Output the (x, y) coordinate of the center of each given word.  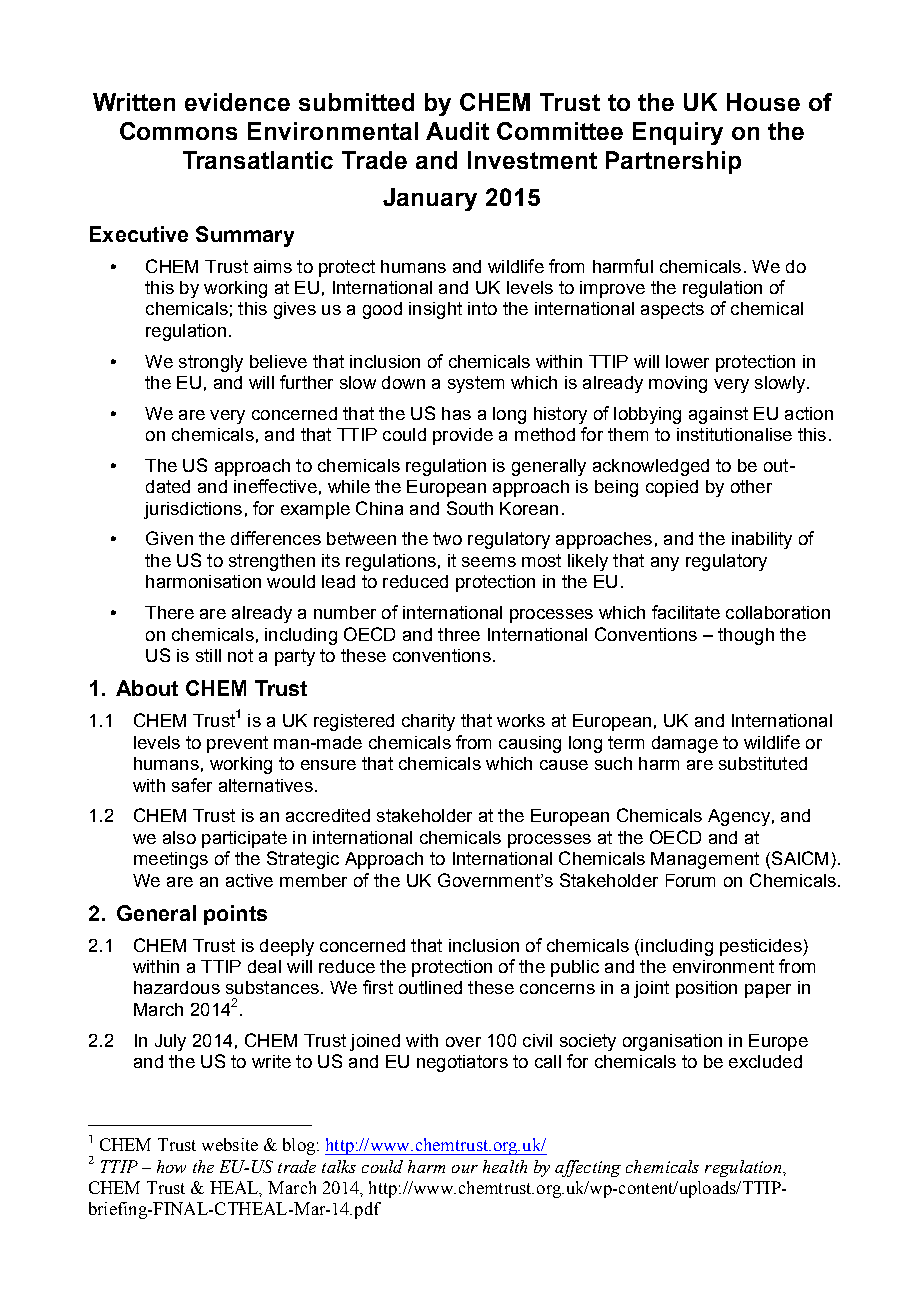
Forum (690, 880)
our (465, 1169)
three (459, 634)
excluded (765, 1061)
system (476, 384)
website (230, 1144)
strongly (211, 363)
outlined (430, 987)
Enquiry (678, 133)
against (718, 415)
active (249, 880)
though (746, 636)
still (208, 655)
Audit (457, 131)
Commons (178, 131)
